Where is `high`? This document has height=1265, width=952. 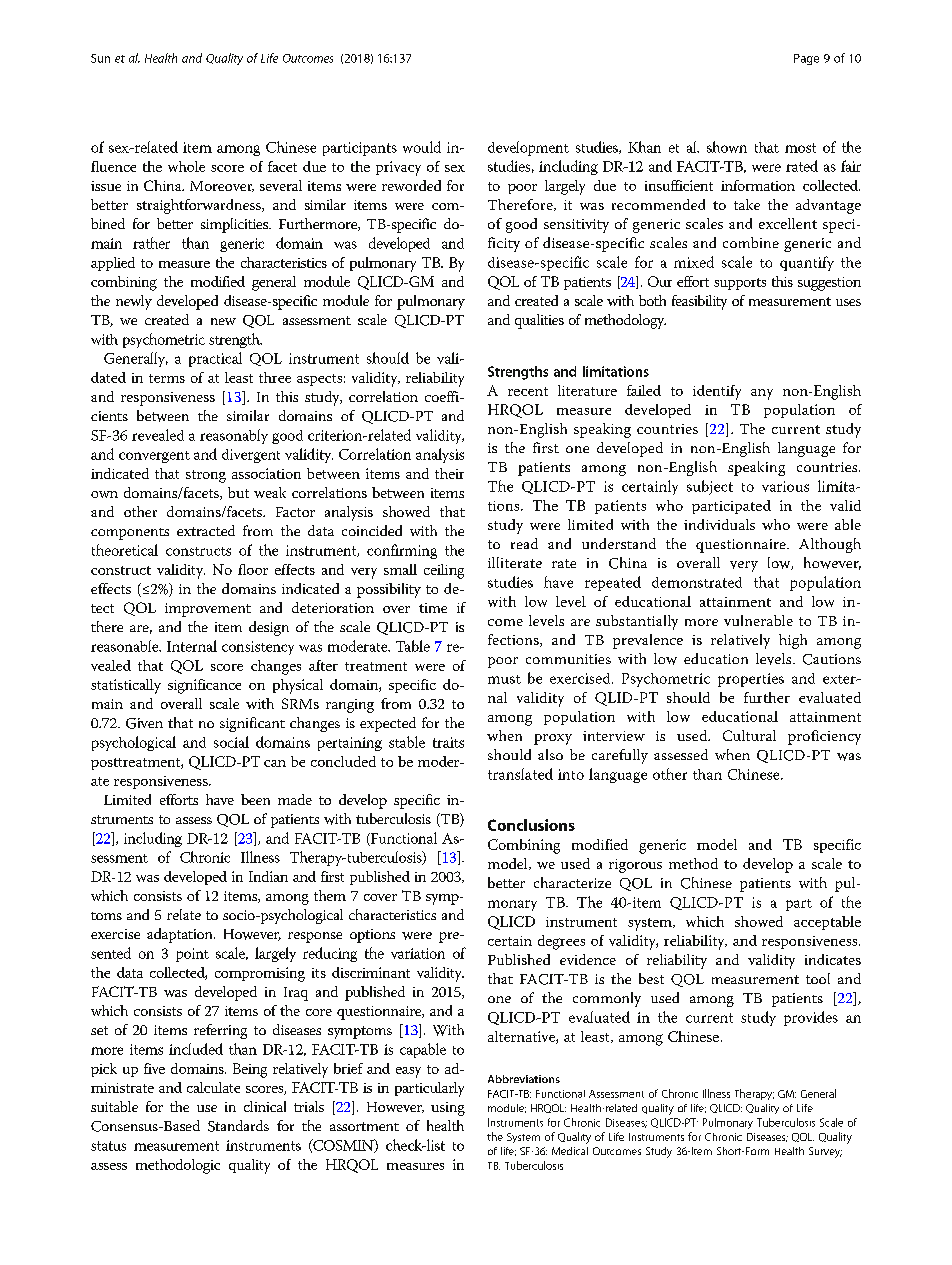
high is located at coordinates (793, 641).
